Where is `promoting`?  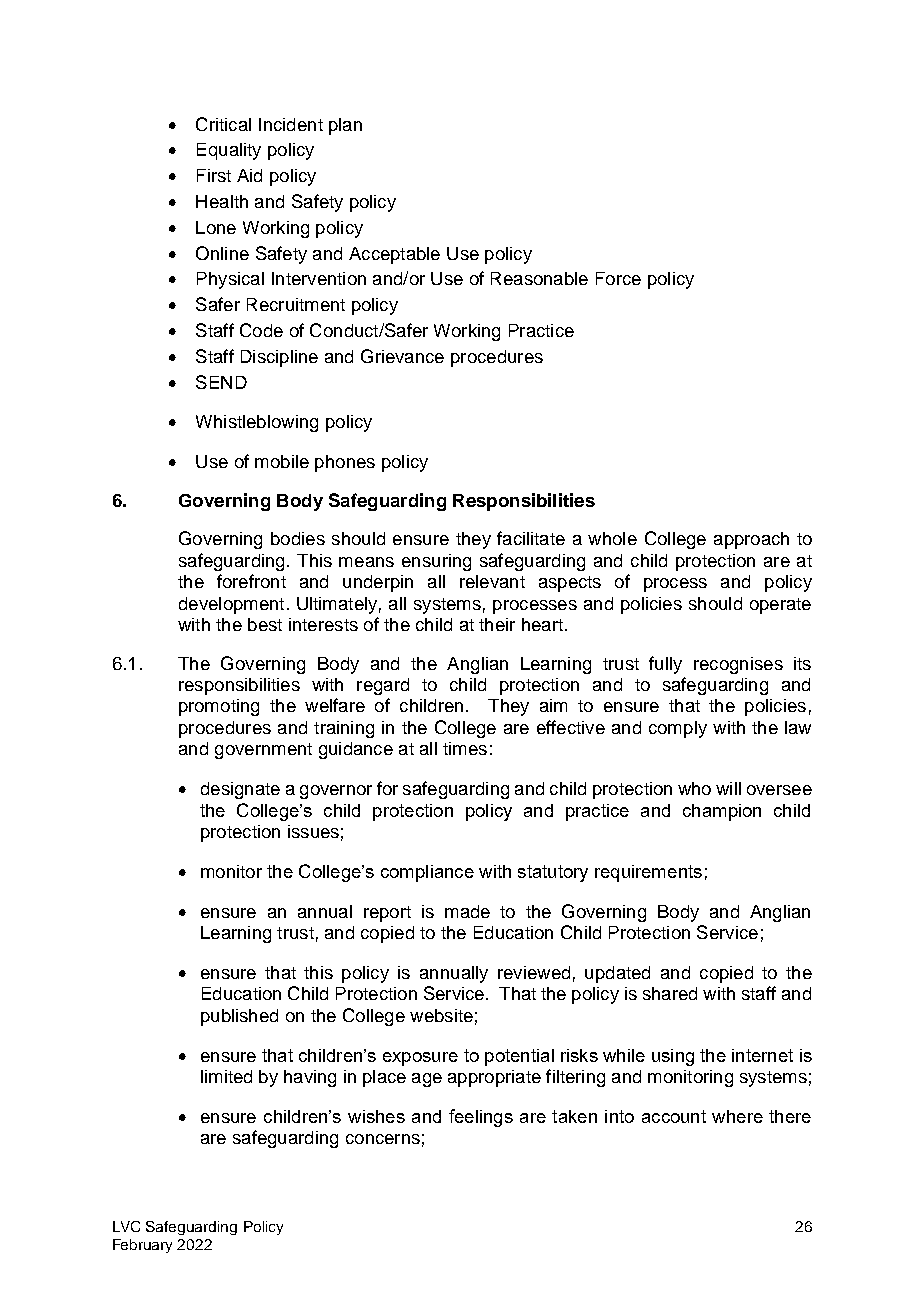
promoting is located at coordinates (219, 707).
